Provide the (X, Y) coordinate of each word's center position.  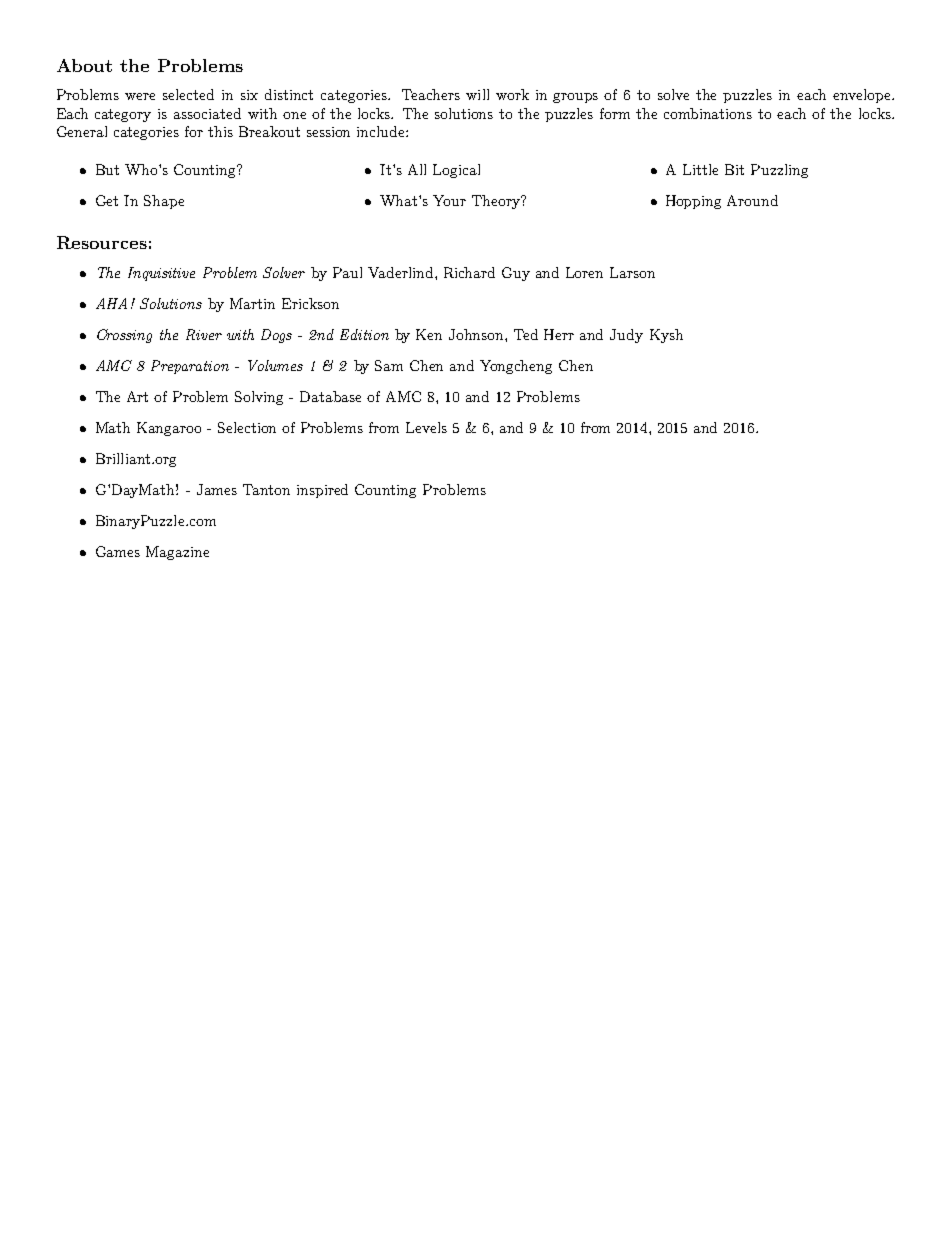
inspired (322, 491)
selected (188, 94)
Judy (626, 336)
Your (449, 200)
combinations (708, 113)
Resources (102, 242)
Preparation (190, 367)
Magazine (177, 553)
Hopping (693, 202)
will (477, 94)
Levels (426, 427)
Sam (389, 365)
